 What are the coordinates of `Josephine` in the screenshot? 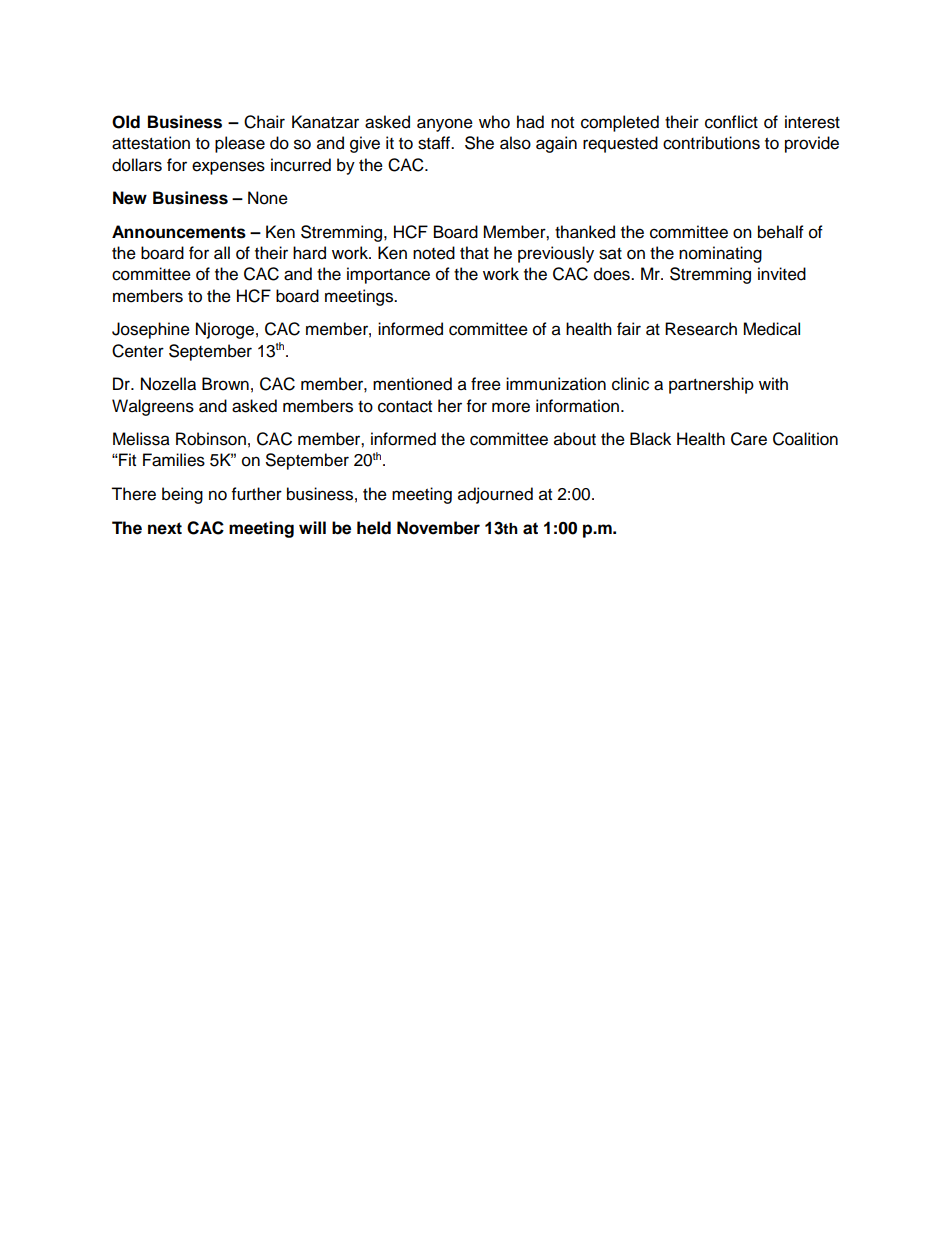 It's located at (151, 330).
